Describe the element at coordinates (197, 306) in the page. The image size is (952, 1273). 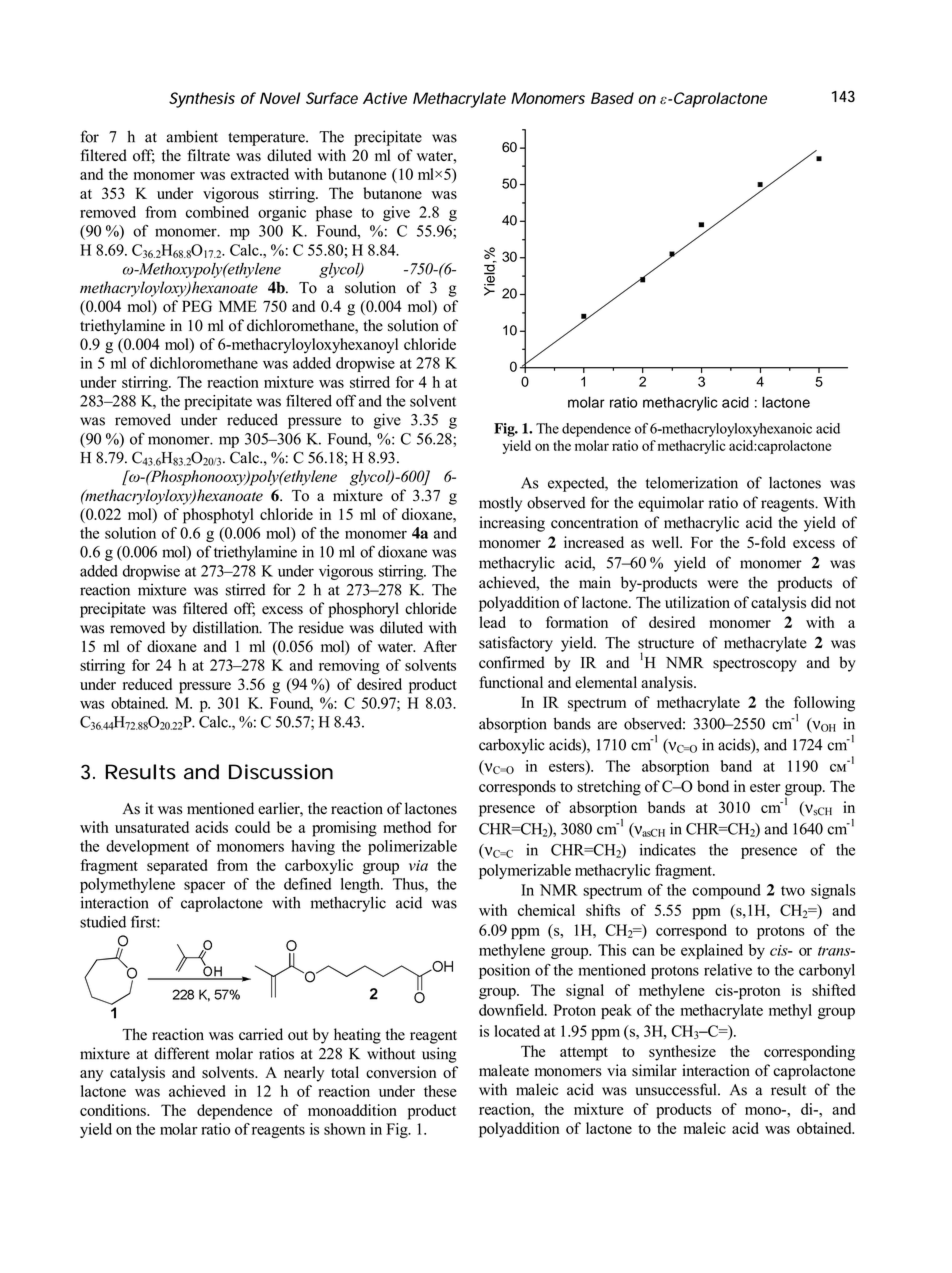
I see `PEG` at that location.
